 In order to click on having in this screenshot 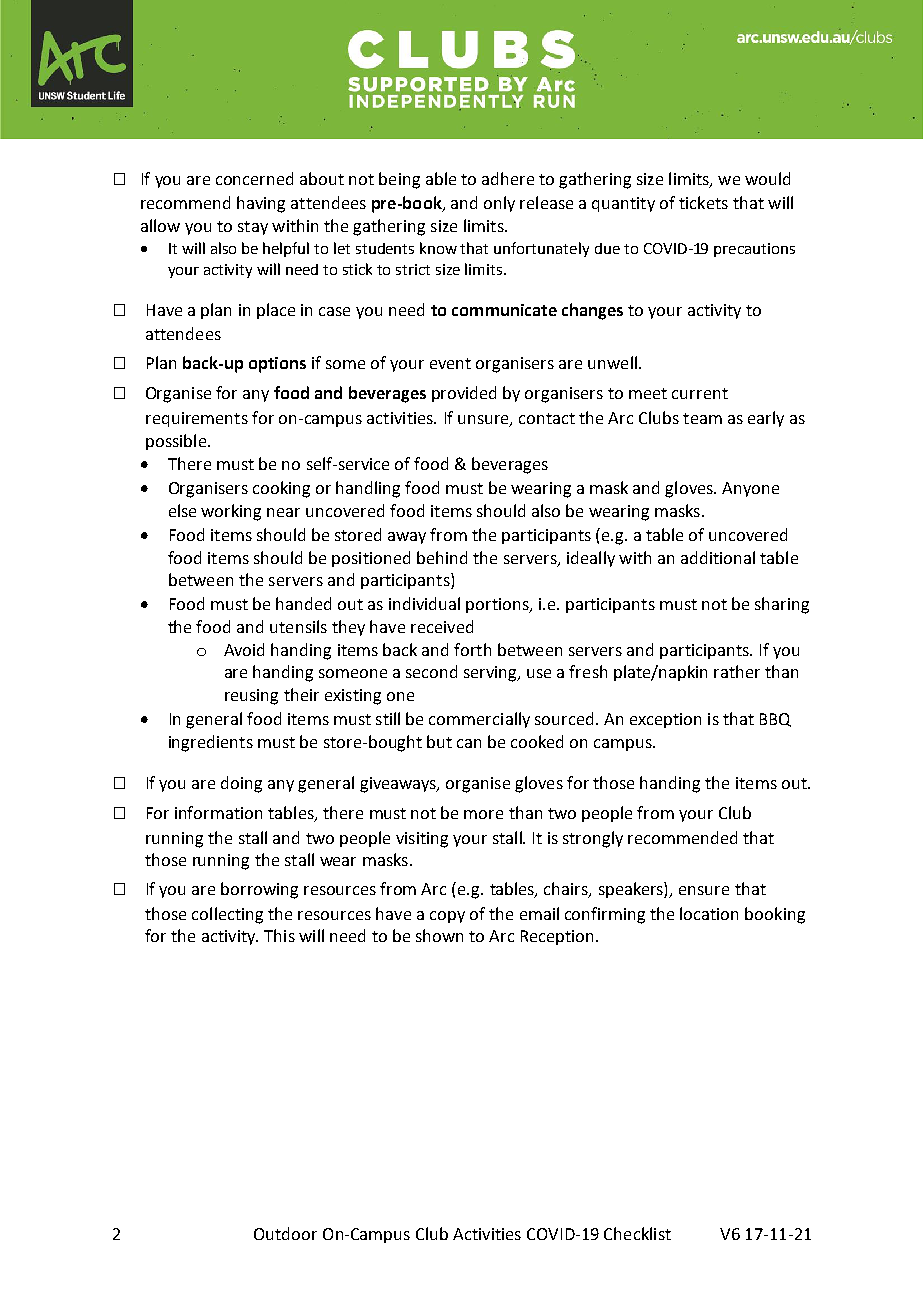, I will do `click(261, 204)`.
